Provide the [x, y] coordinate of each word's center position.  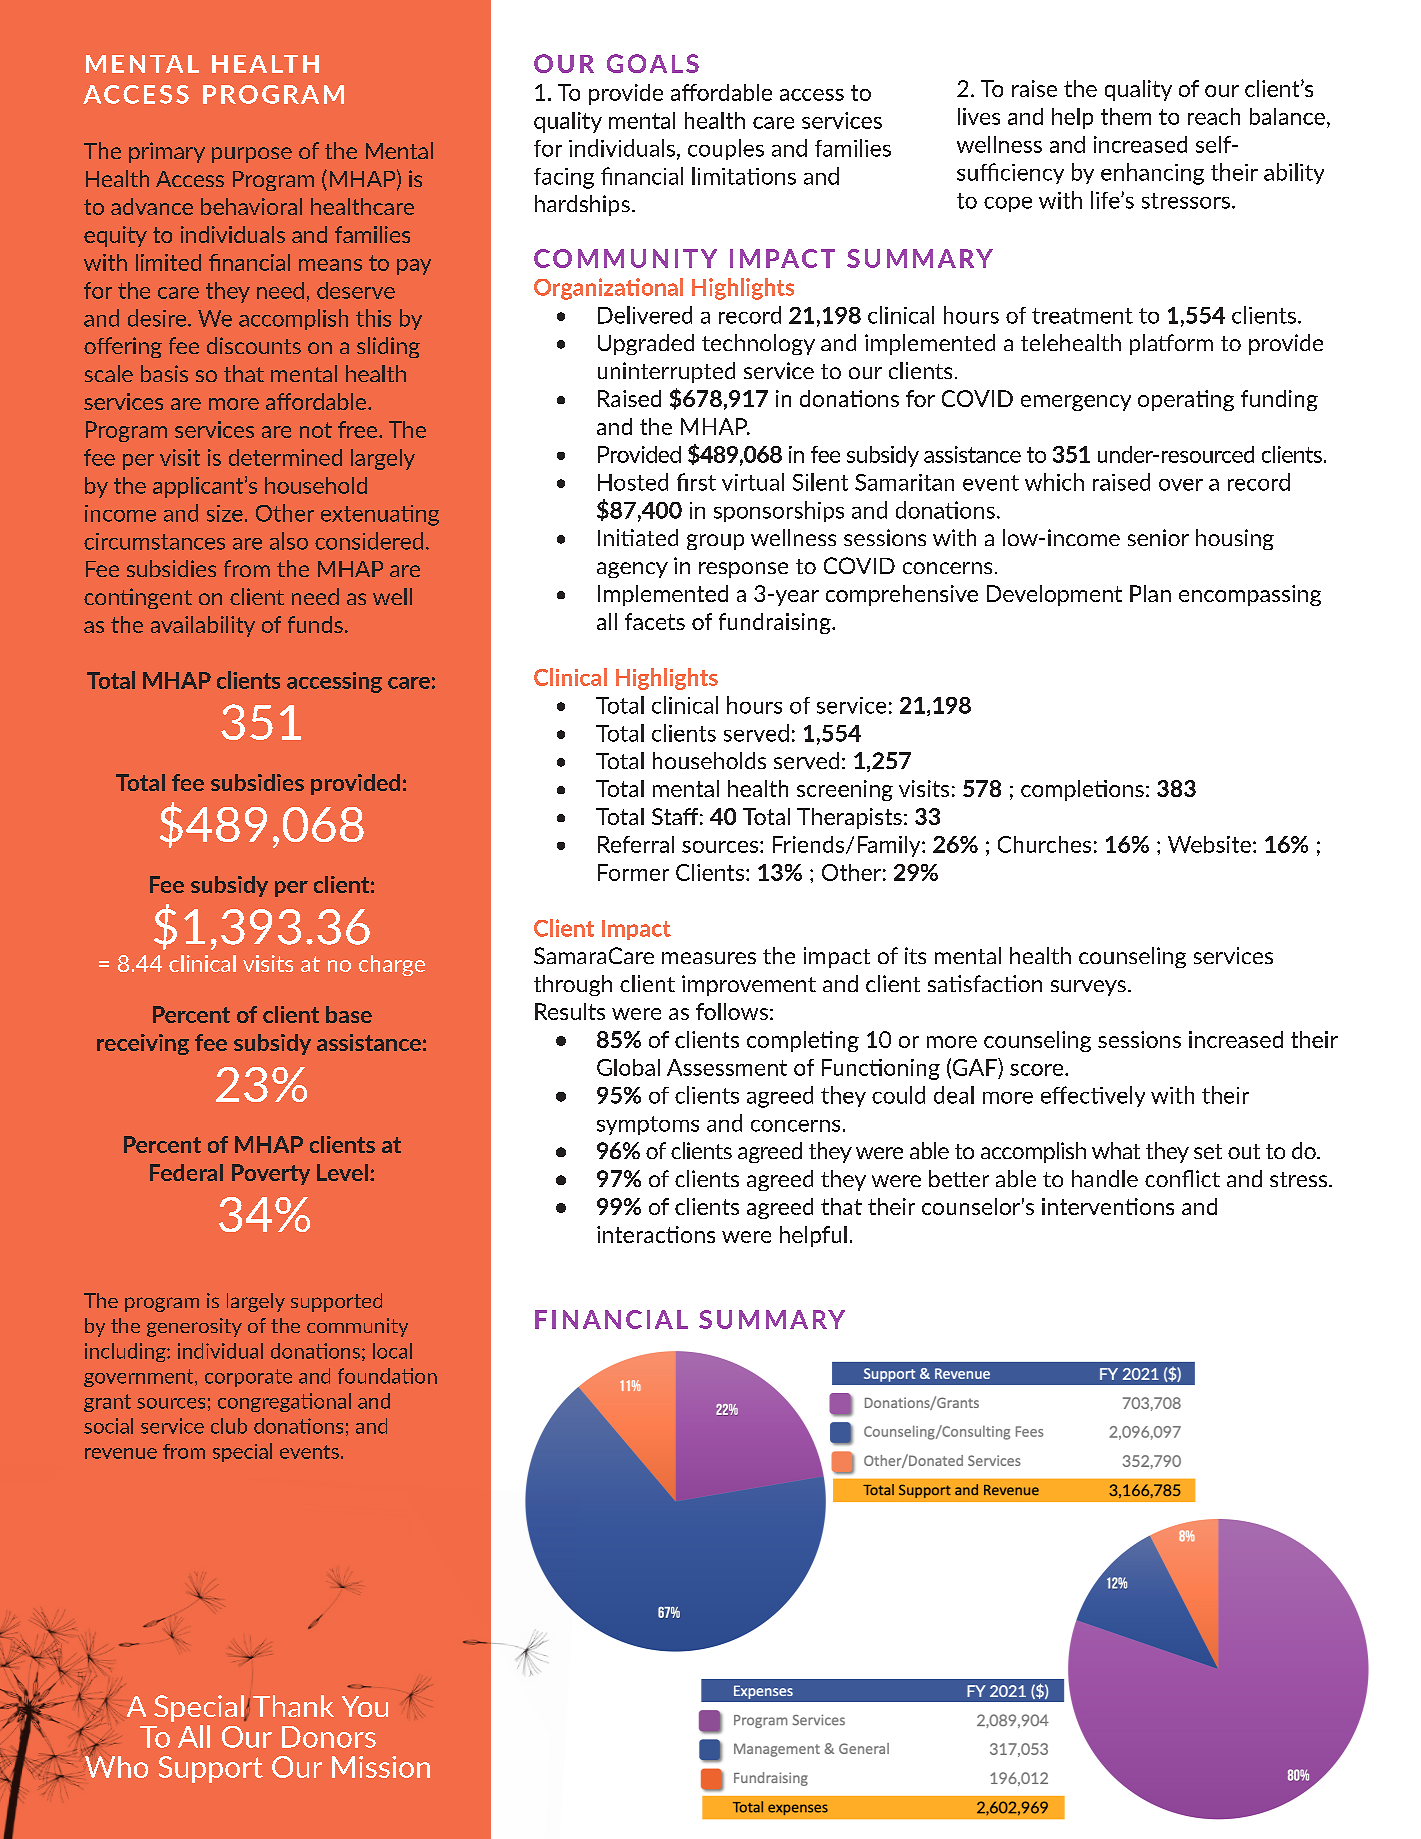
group [715, 542]
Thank [293, 1706]
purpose [252, 155]
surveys [1088, 988]
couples [726, 149]
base [349, 1014]
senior [1158, 537]
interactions [656, 1234]
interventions [1108, 1206]
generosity [194, 1327]
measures [709, 958]
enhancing [1152, 174]
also [289, 541]
